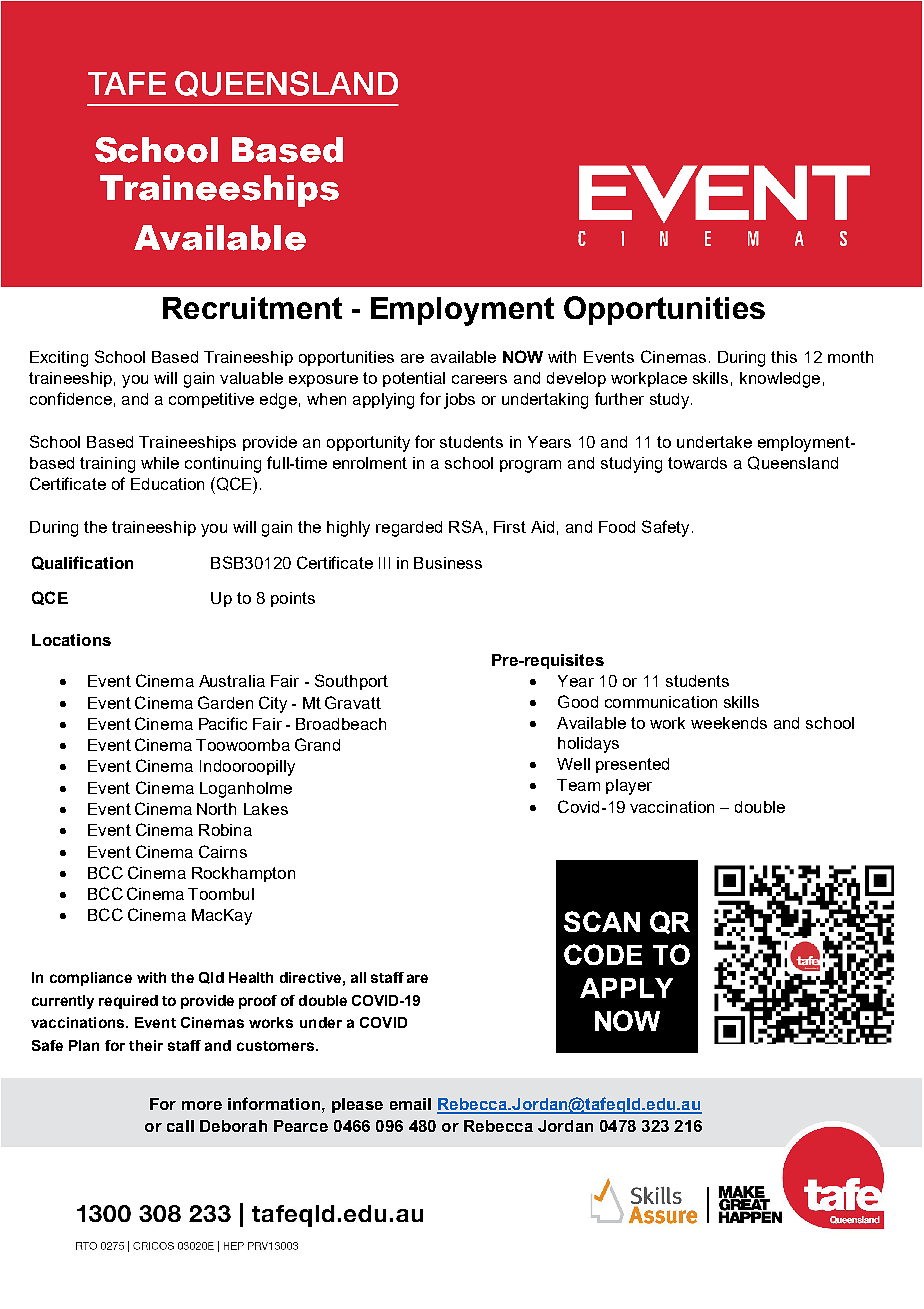 The image size is (924, 1309). What do you see at coordinates (603, 954) in the screenshot?
I see `CODE` at bounding box center [603, 954].
